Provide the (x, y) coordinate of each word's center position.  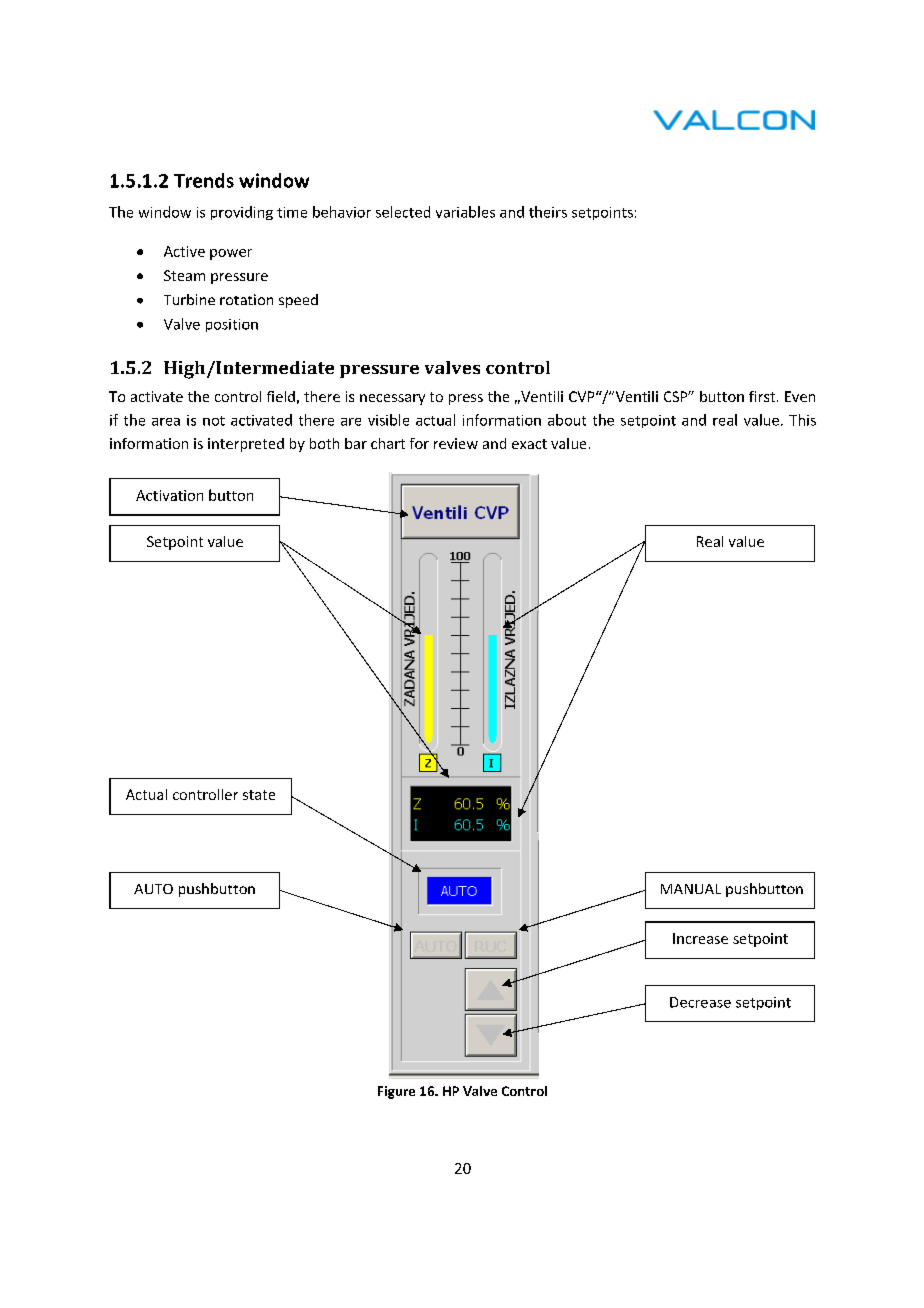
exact (529, 444)
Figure (396, 1092)
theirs (548, 212)
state (259, 795)
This (802, 420)
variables (465, 212)
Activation (169, 495)
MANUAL (691, 889)
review (456, 443)
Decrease (700, 1002)
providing (242, 213)
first (762, 396)
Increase (700, 938)
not (214, 421)
